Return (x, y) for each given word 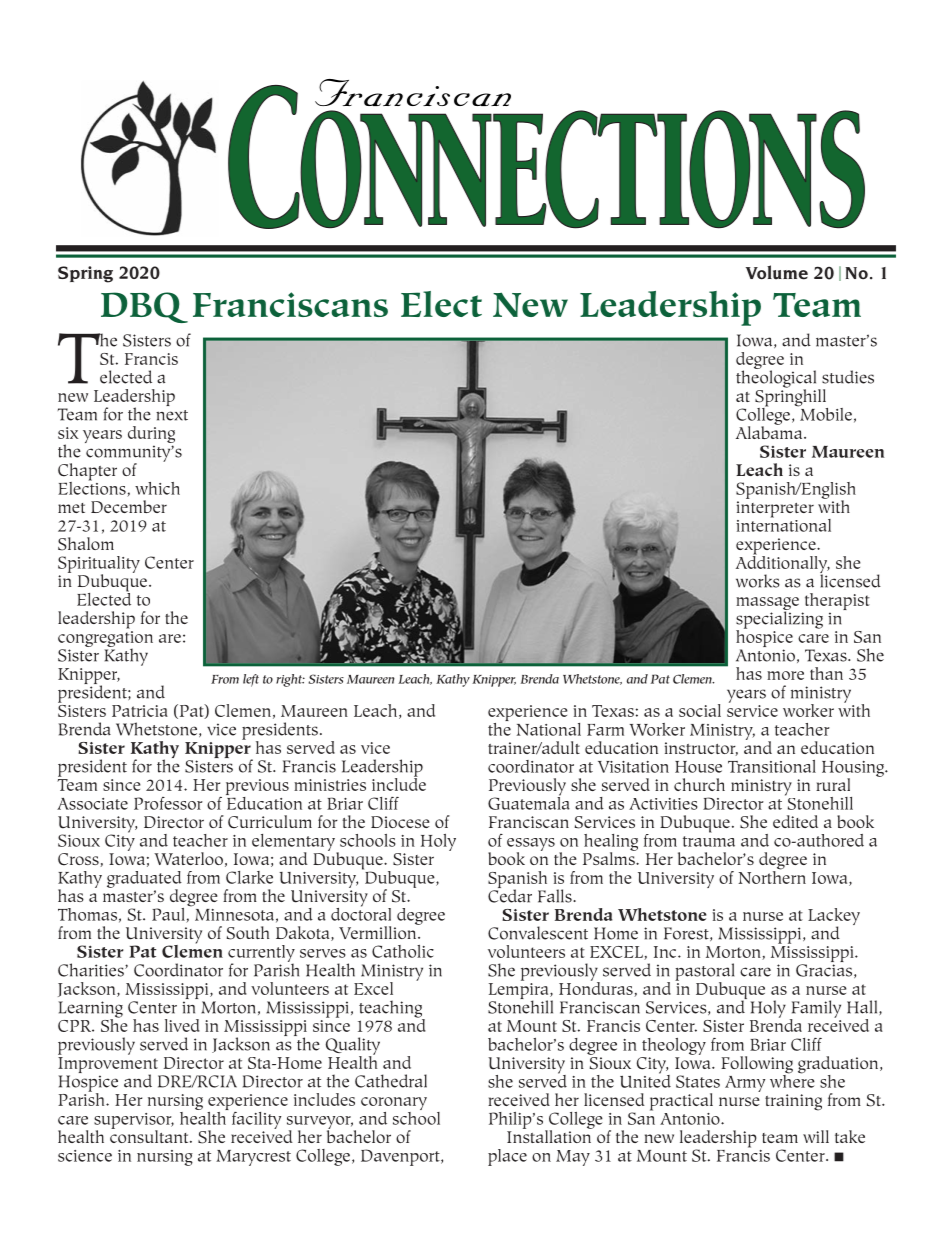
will (816, 1136)
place (507, 1157)
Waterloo (188, 858)
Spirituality (99, 565)
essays (531, 845)
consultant (150, 1135)
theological (777, 379)
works (758, 581)
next (172, 415)
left (251, 680)
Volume (777, 272)
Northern (772, 876)
